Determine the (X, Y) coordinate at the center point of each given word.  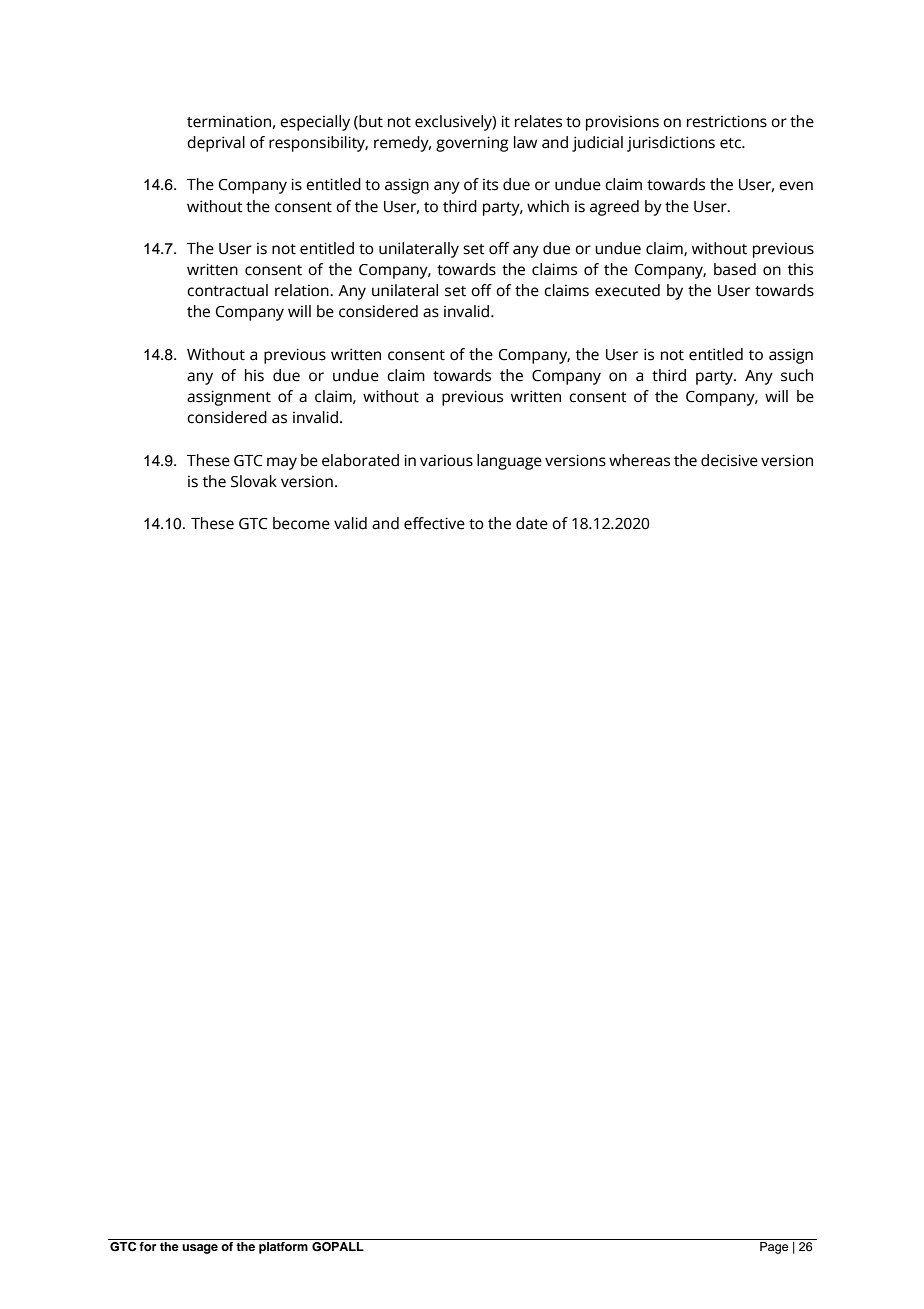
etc (731, 143)
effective (434, 523)
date (532, 523)
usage (200, 1249)
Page (774, 1248)
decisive (729, 460)
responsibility (318, 144)
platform (283, 1248)
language (509, 462)
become (301, 523)
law (525, 142)
